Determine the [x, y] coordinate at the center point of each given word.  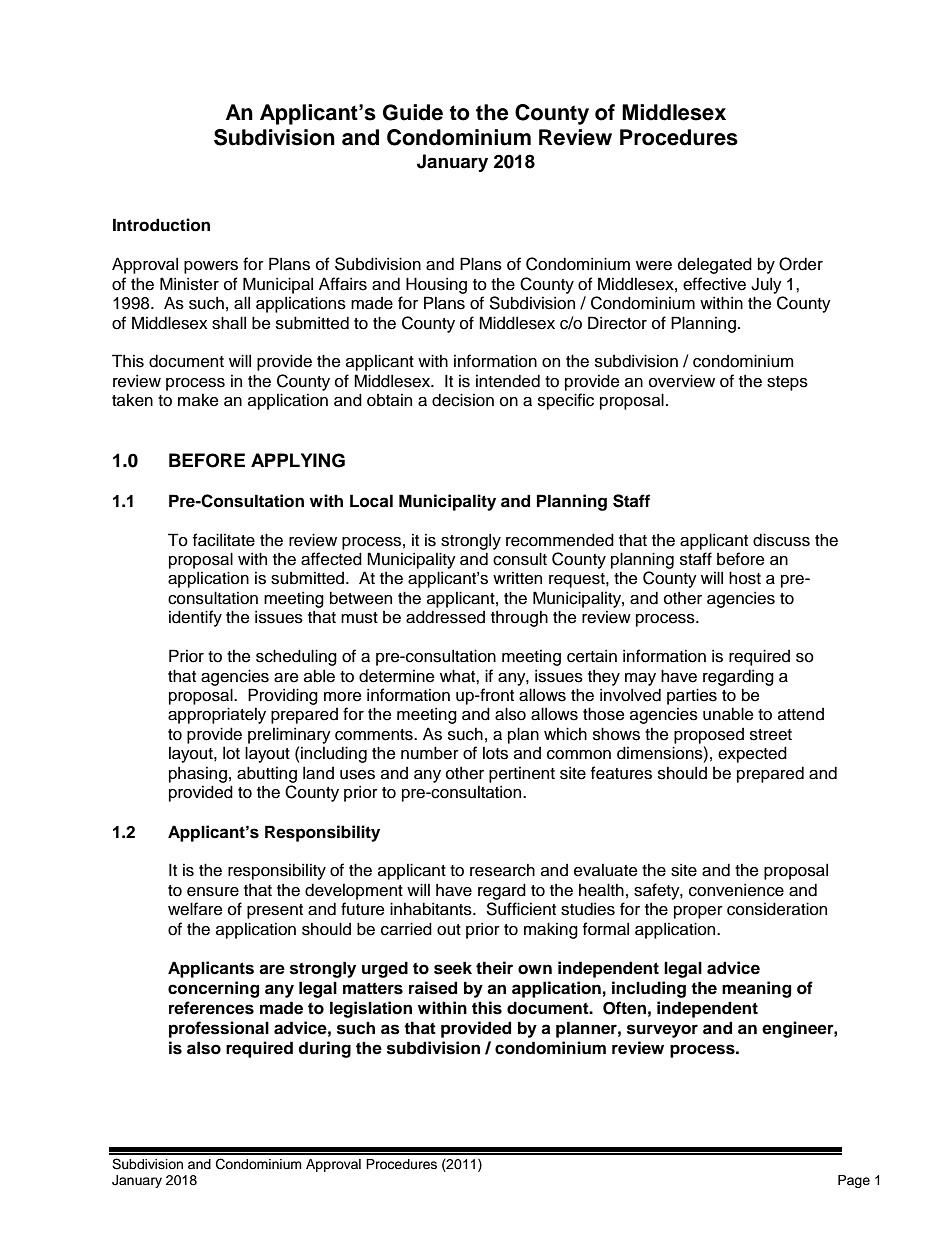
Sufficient [521, 909]
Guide [413, 112]
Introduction [161, 225]
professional [219, 1029]
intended [508, 381]
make [198, 400]
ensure [213, 892]
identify [195, 618]
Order [801, 264]
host [745, 578]
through [519, 618]
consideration [777, 909]
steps [787, 383]
